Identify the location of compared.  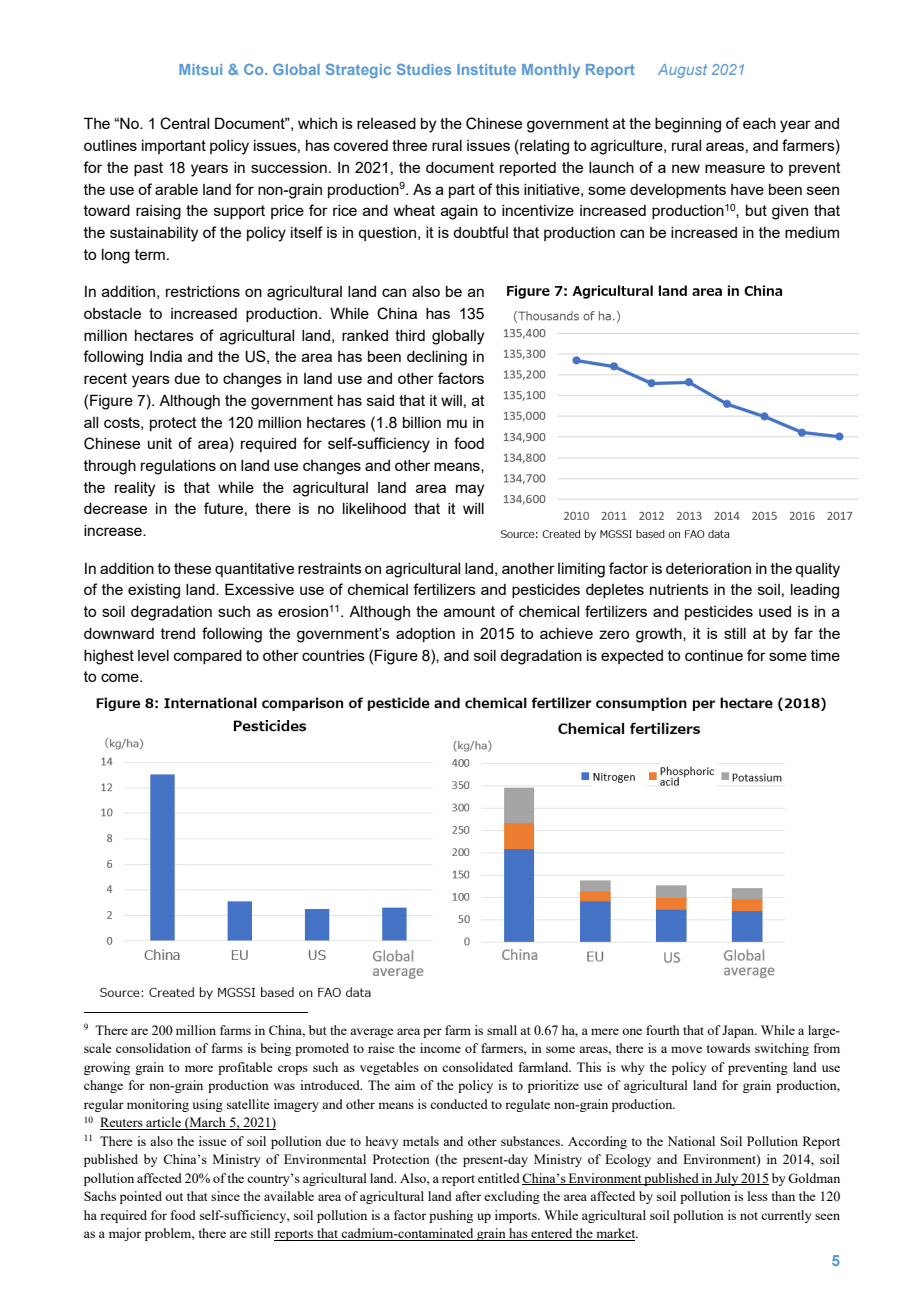
(208, 657).
